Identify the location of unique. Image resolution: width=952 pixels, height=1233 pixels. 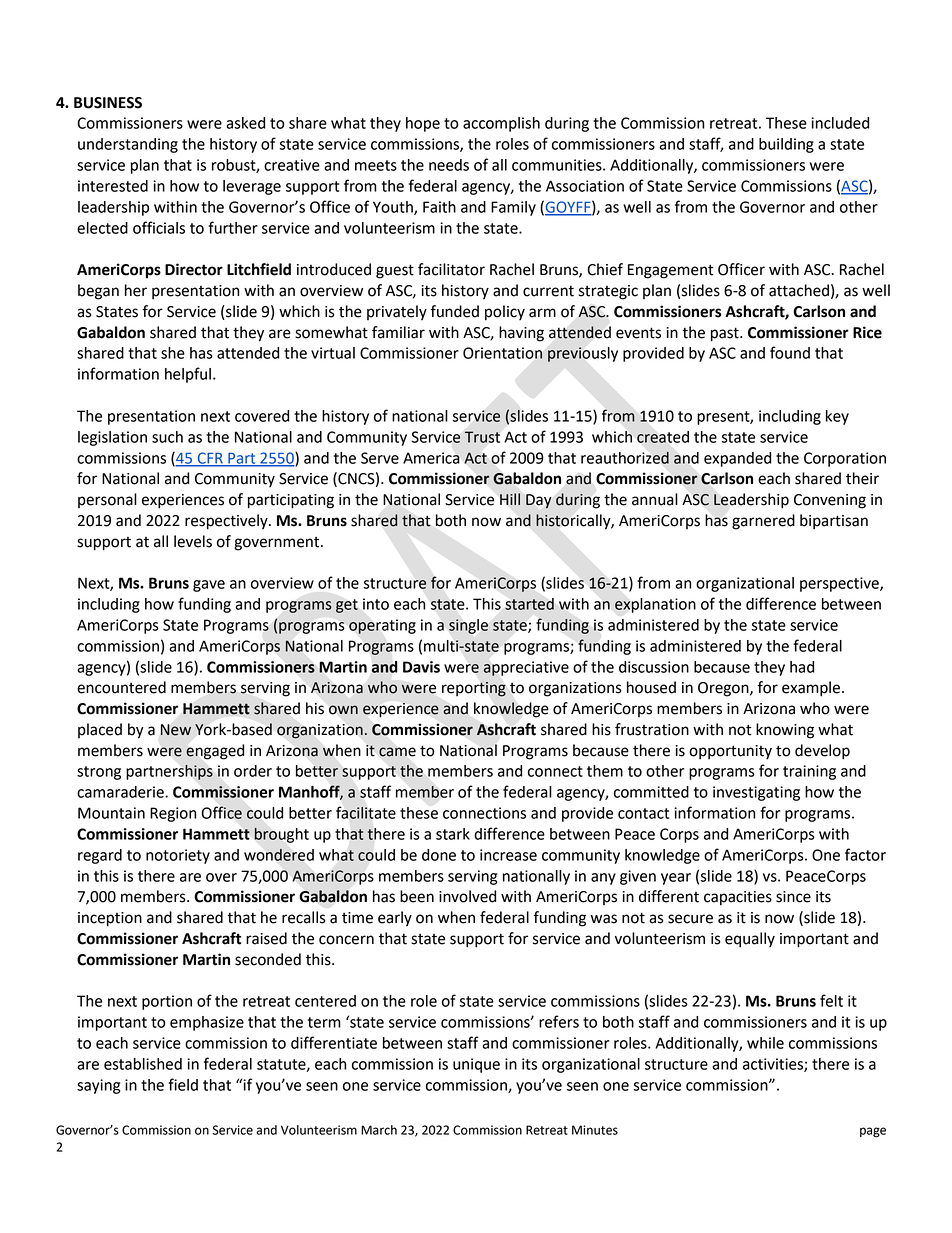
(476, 1065).
